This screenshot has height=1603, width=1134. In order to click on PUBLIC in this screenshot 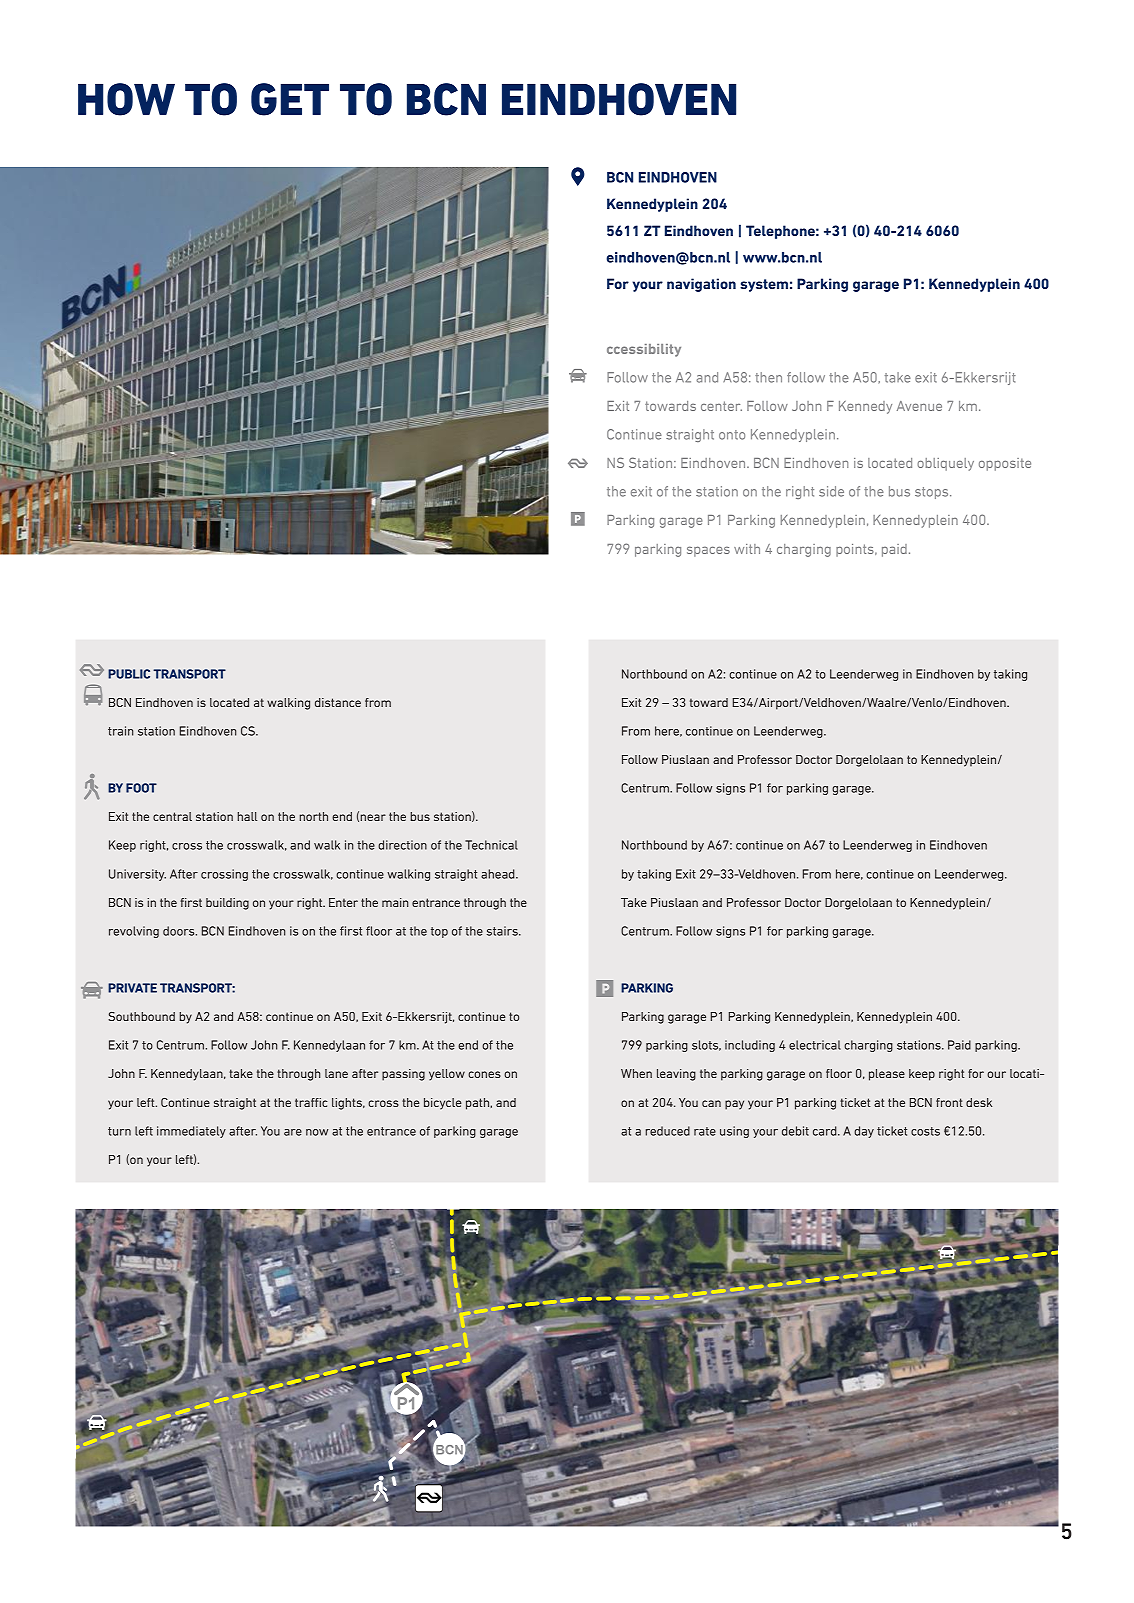, I will do `click(129, 674)`.
